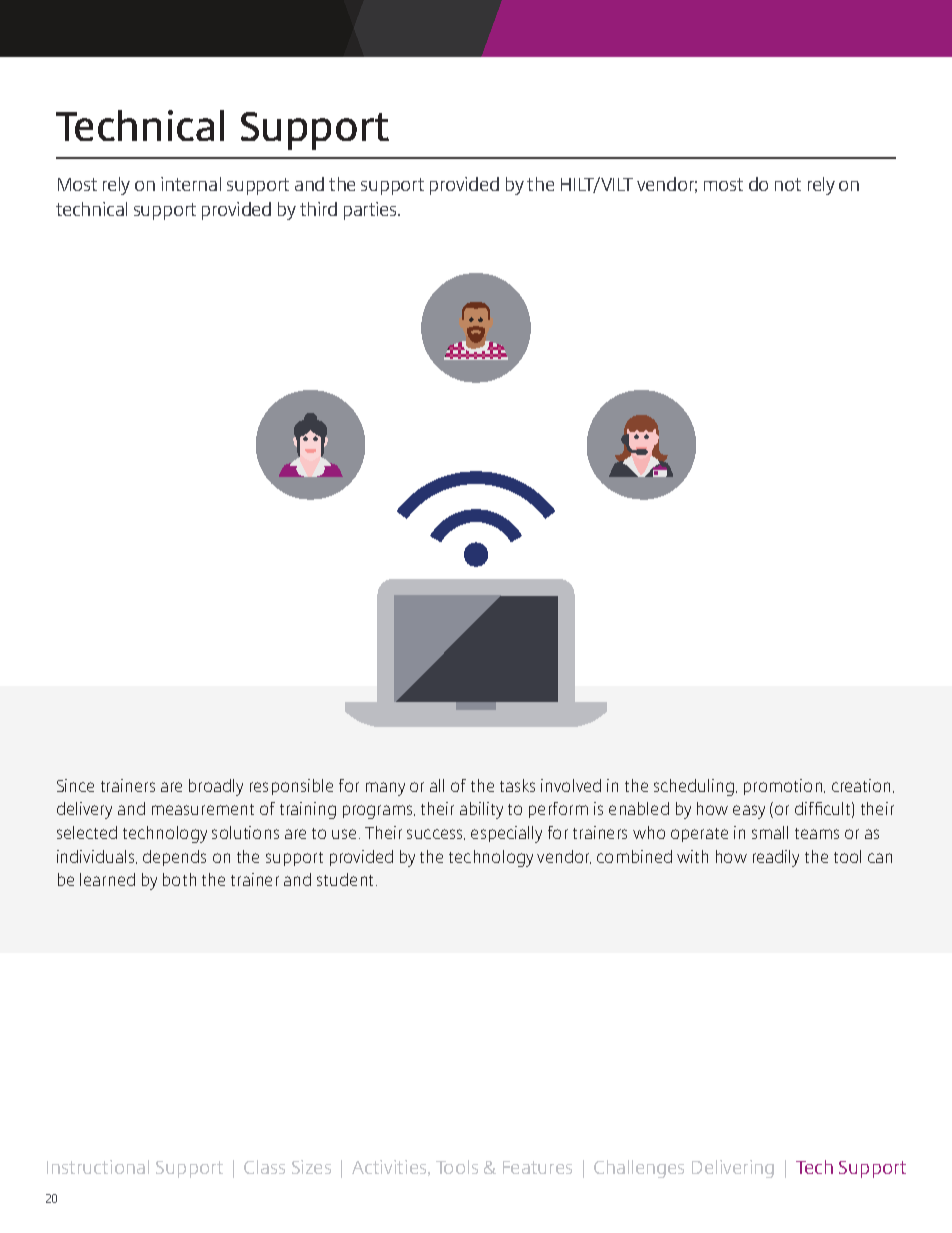 This screenshot has width=952, height=1233. I want to click on Delivering, so click(733, 1169).
